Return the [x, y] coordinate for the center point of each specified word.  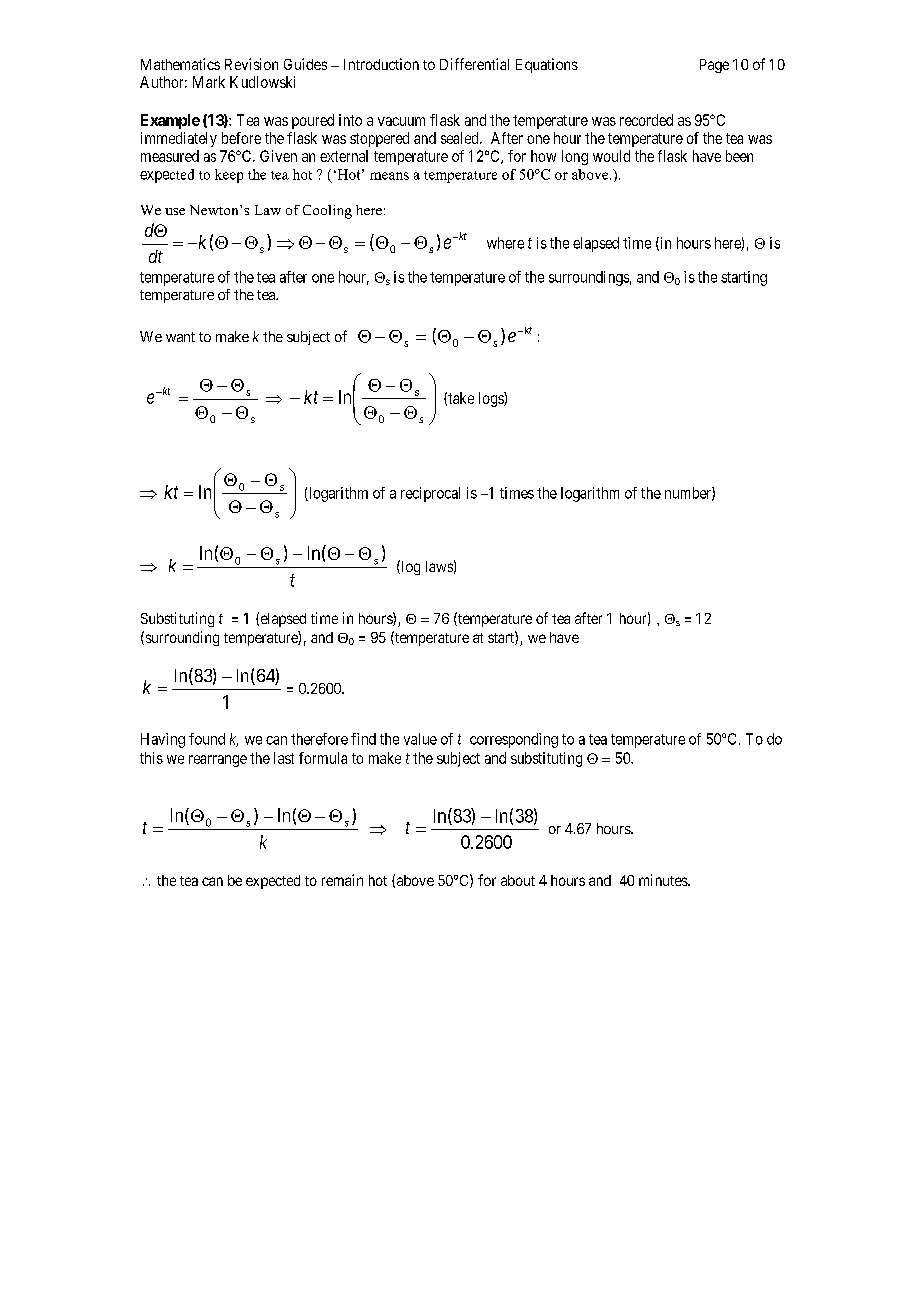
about [518, 880]
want [180, 337]
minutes [664, 880]
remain [342, 880]
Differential [474, 64]
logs [492, 399]
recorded [646, 120]
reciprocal [430, 494]
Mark [209, 82]
